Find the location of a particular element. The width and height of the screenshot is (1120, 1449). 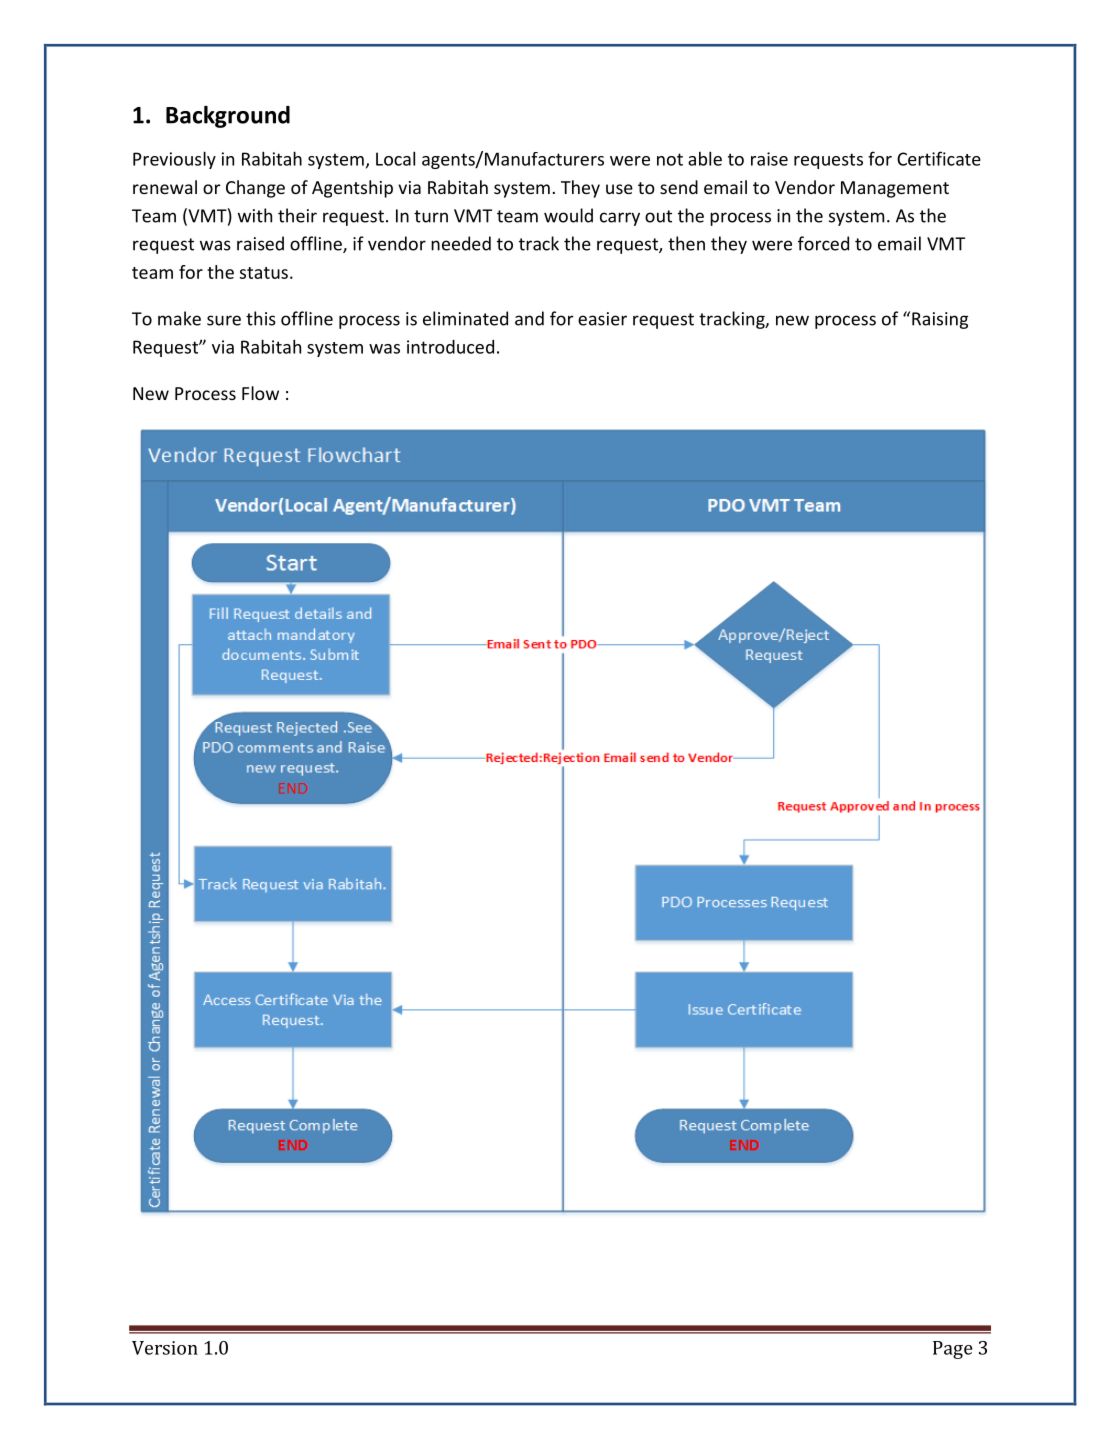

Raising is located at coordinates (940, 320).
